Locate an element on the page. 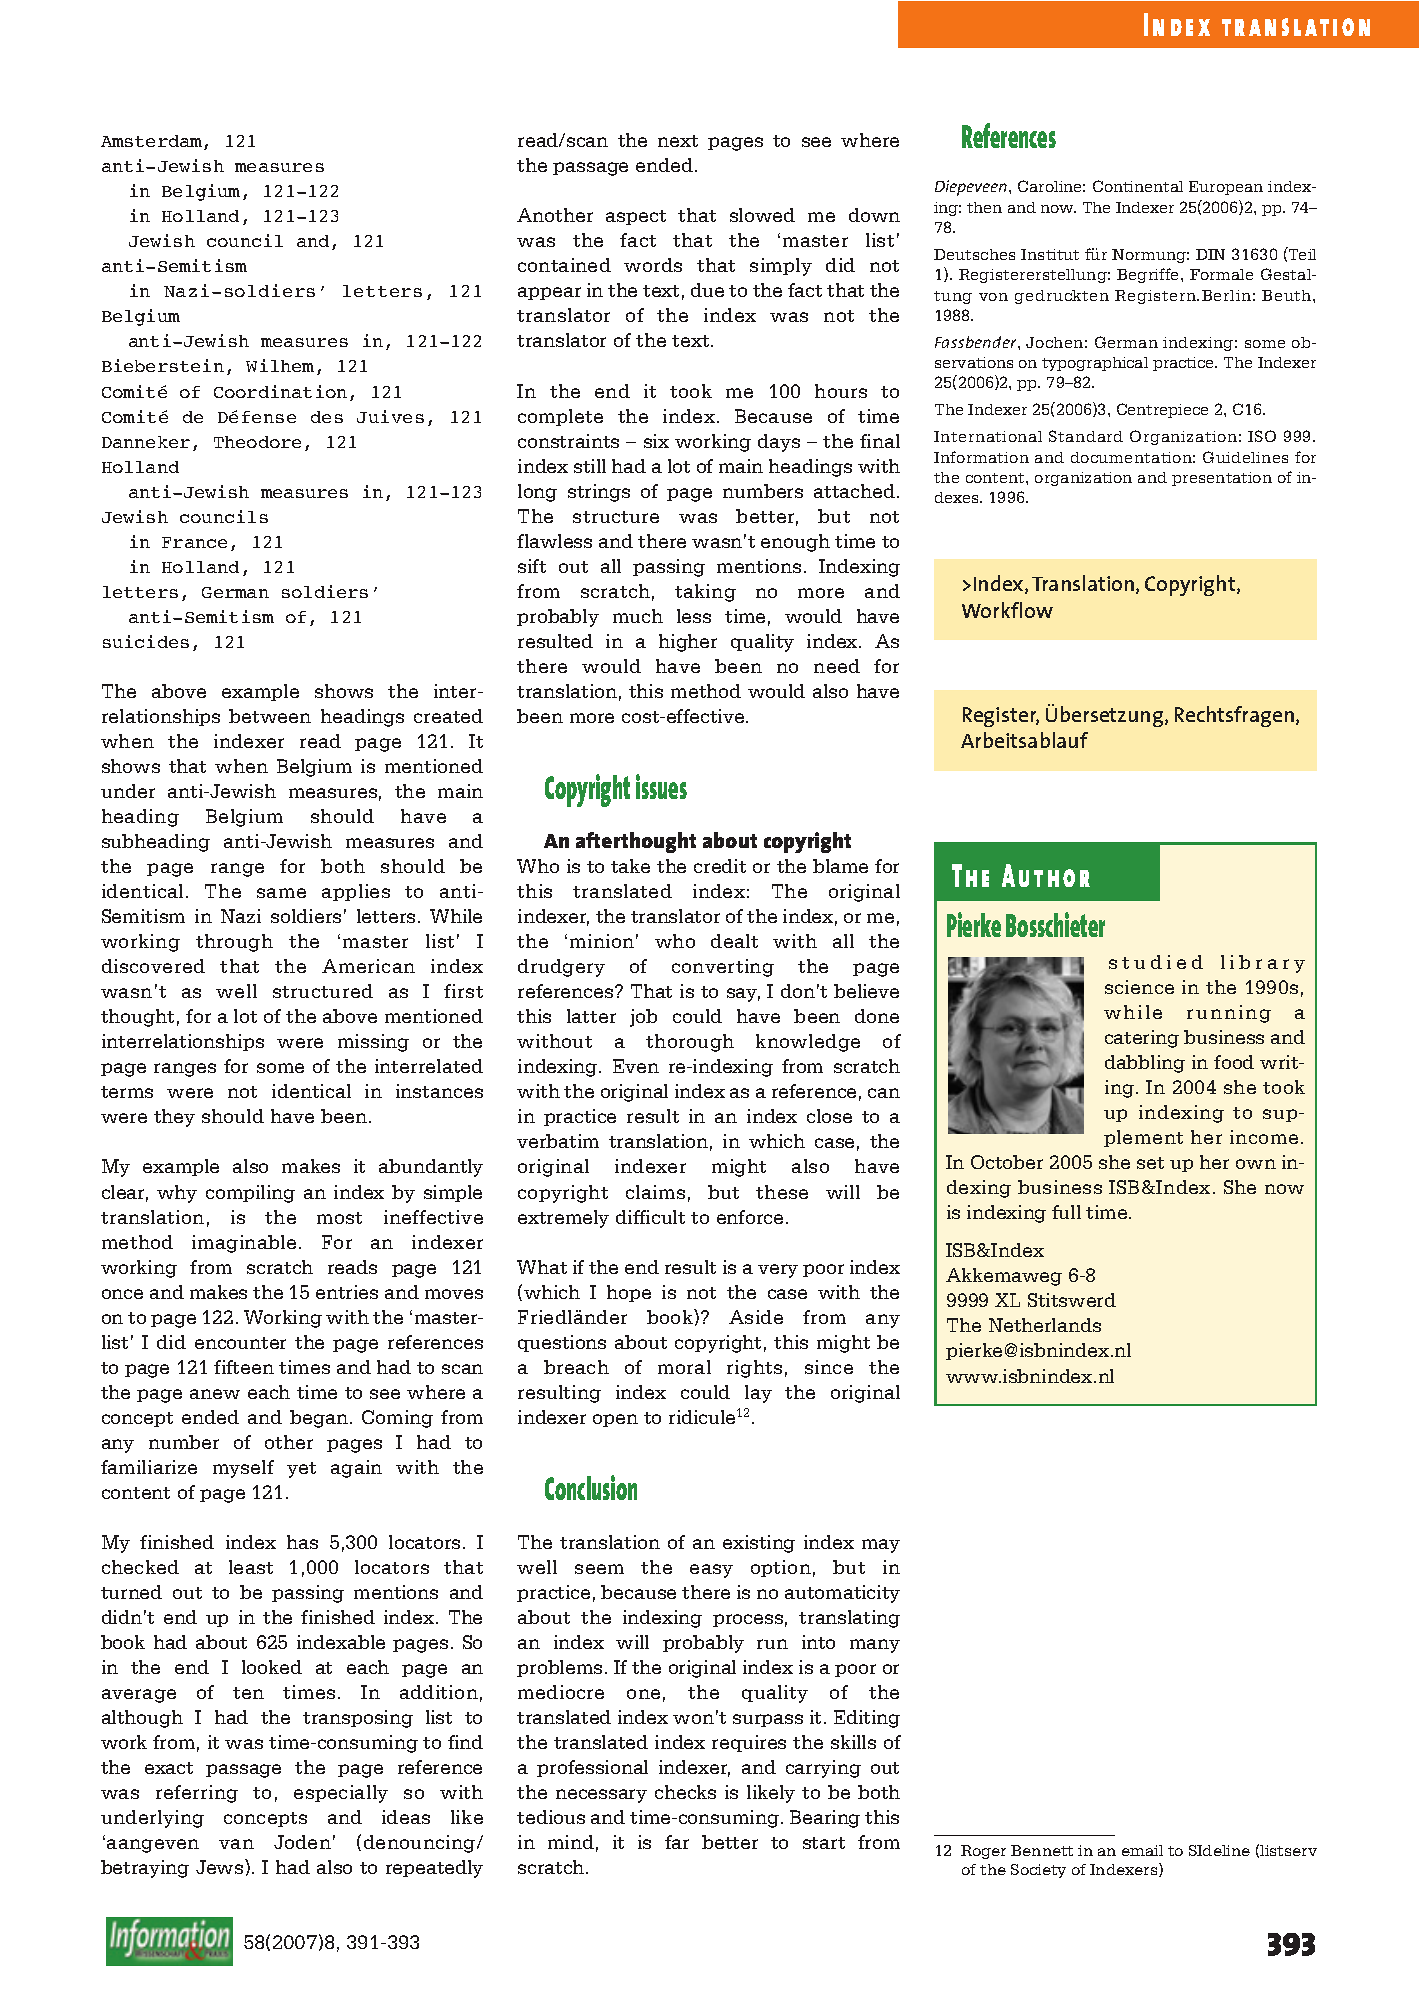 The width and height of the document is (1419, 2007). far is located at coordinates (677, 1842).
